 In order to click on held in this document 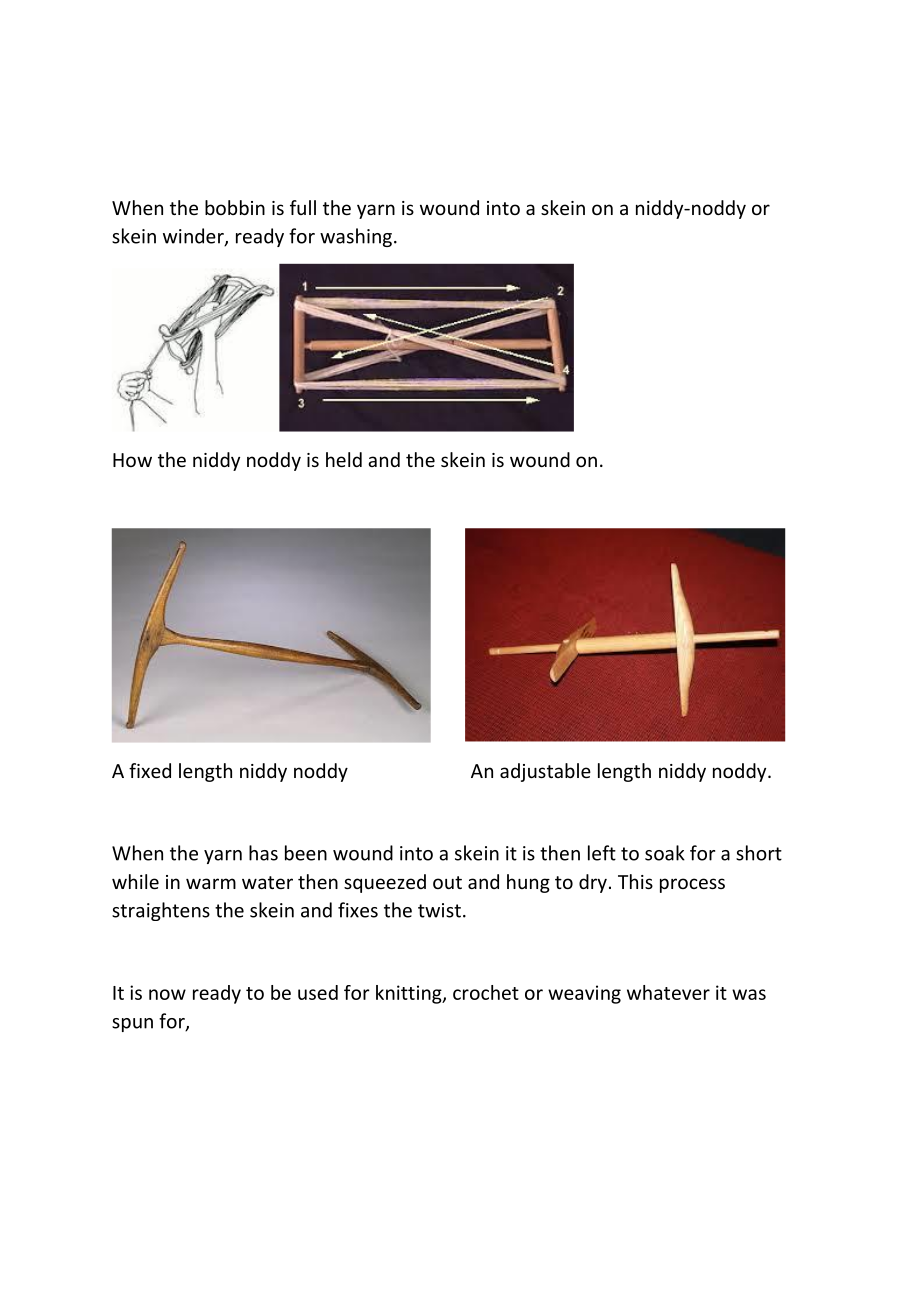, I will do `click(344, 459)`.
